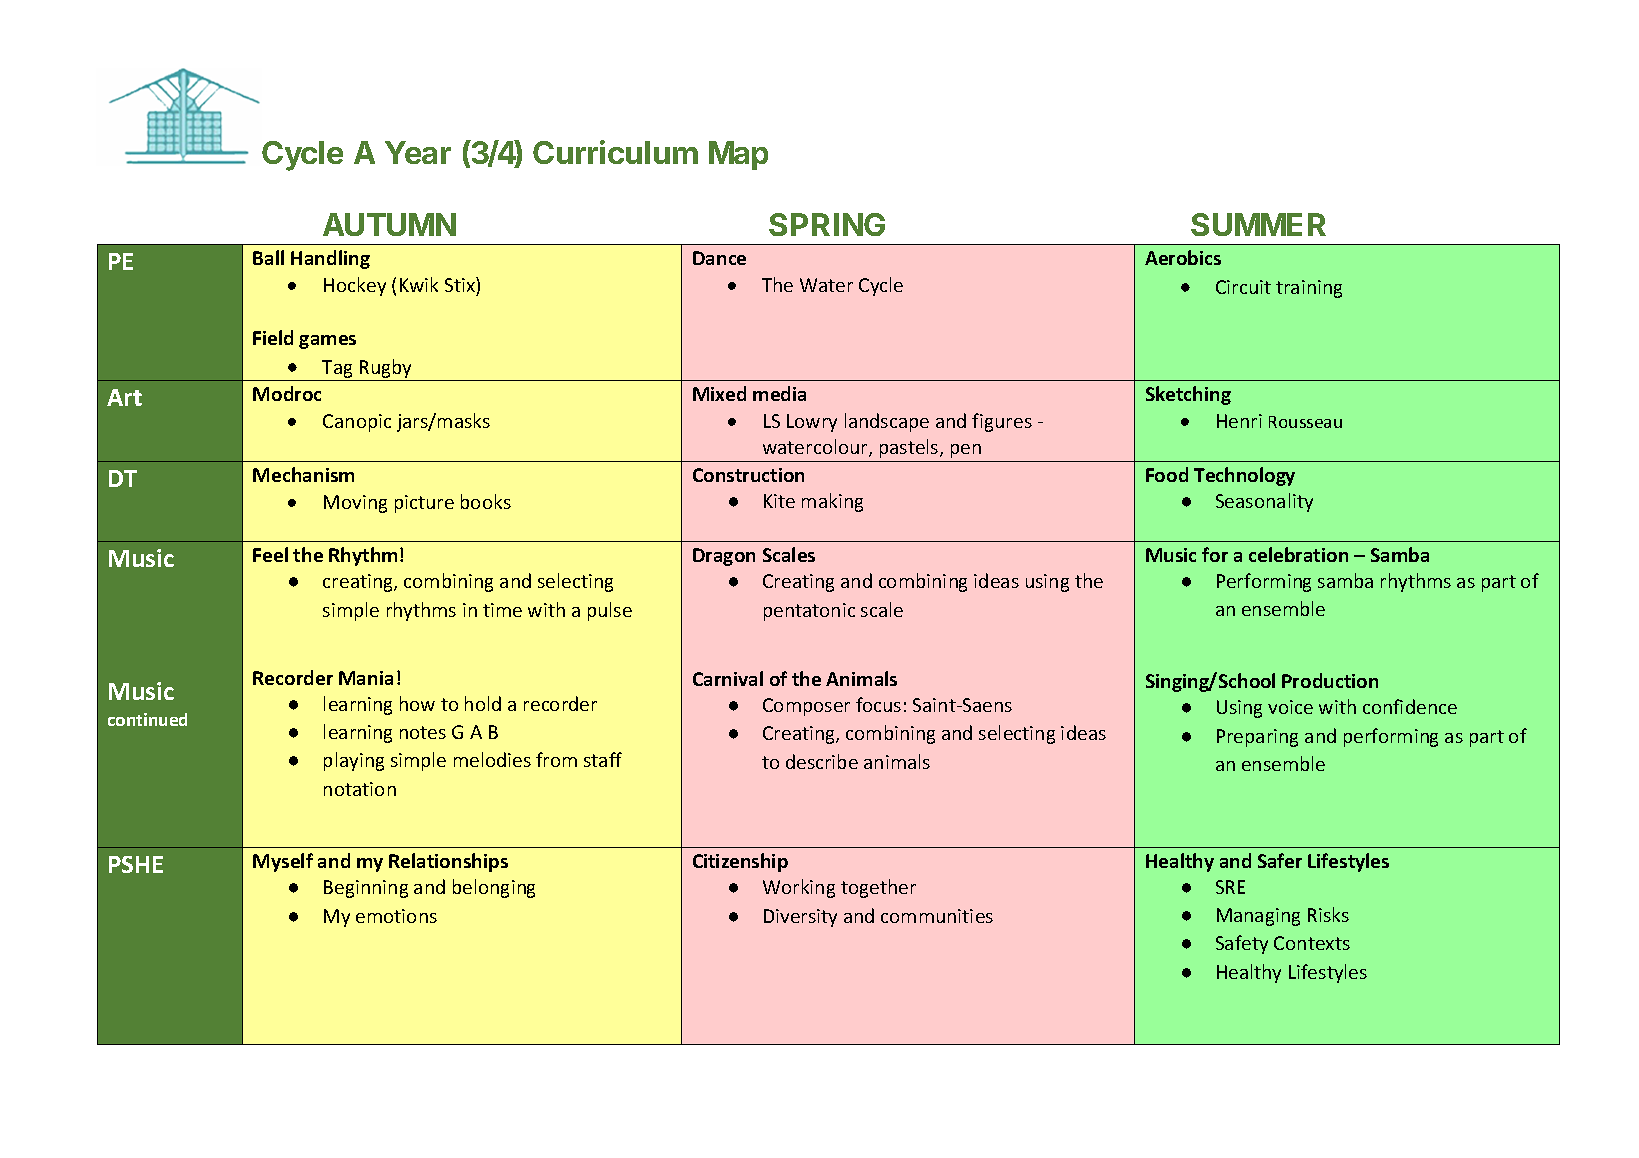 This document has width=1639, height=1158. Describe the element at coordinates (800, 918) in the document. I see `Diversity` at that location.
